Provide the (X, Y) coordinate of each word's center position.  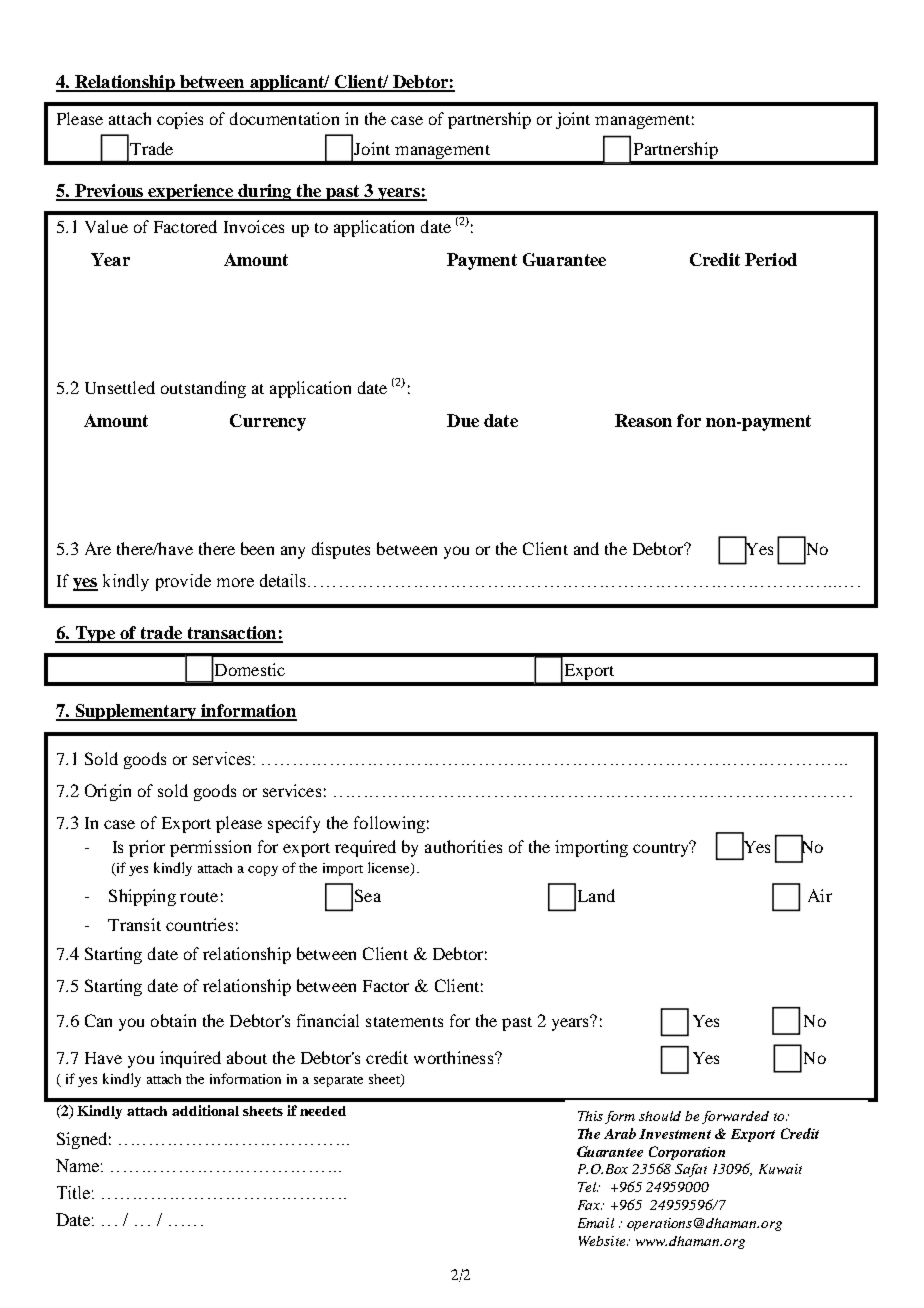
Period (771, 259)
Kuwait (780, 1169)
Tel (588, 1187)
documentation (284, 118)
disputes (341, 550)
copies (180, 120)
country (662, 848)
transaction (232, 634)
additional (205, 1110)
